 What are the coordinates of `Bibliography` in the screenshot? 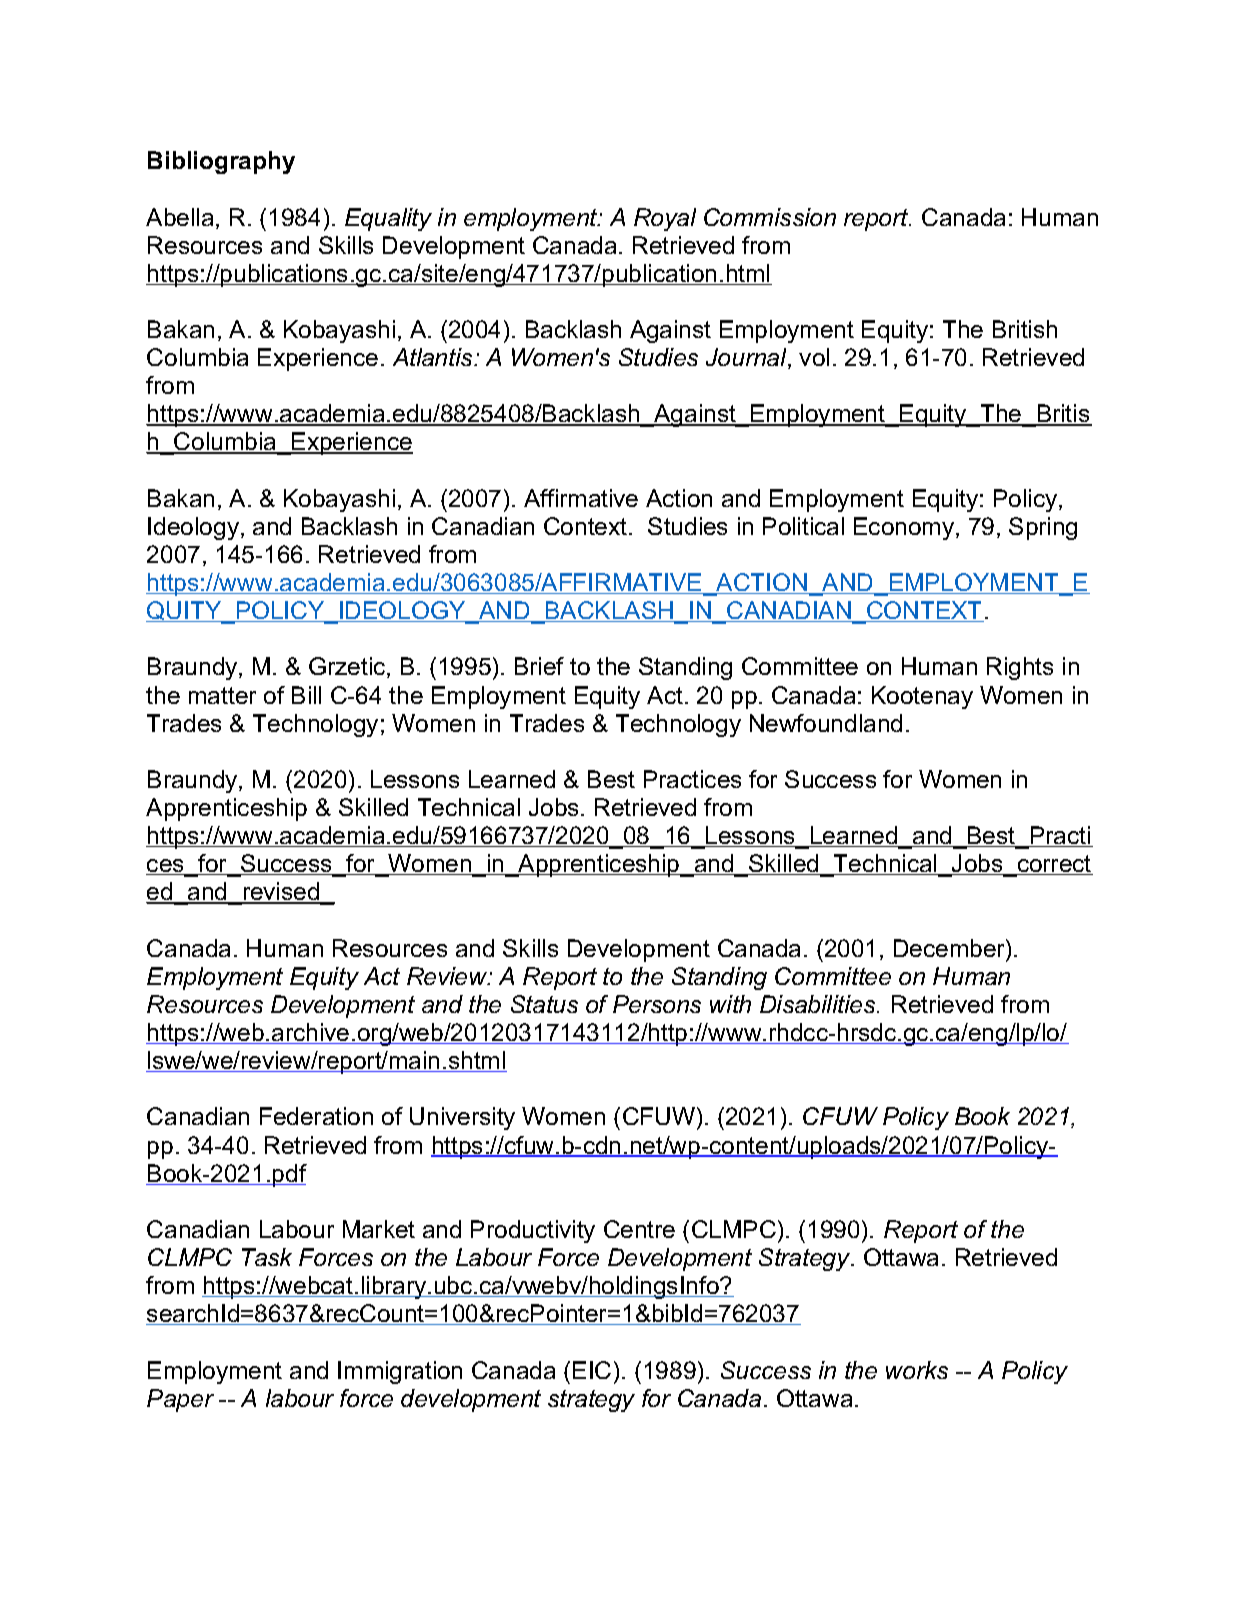 It's located at (221, 162).
